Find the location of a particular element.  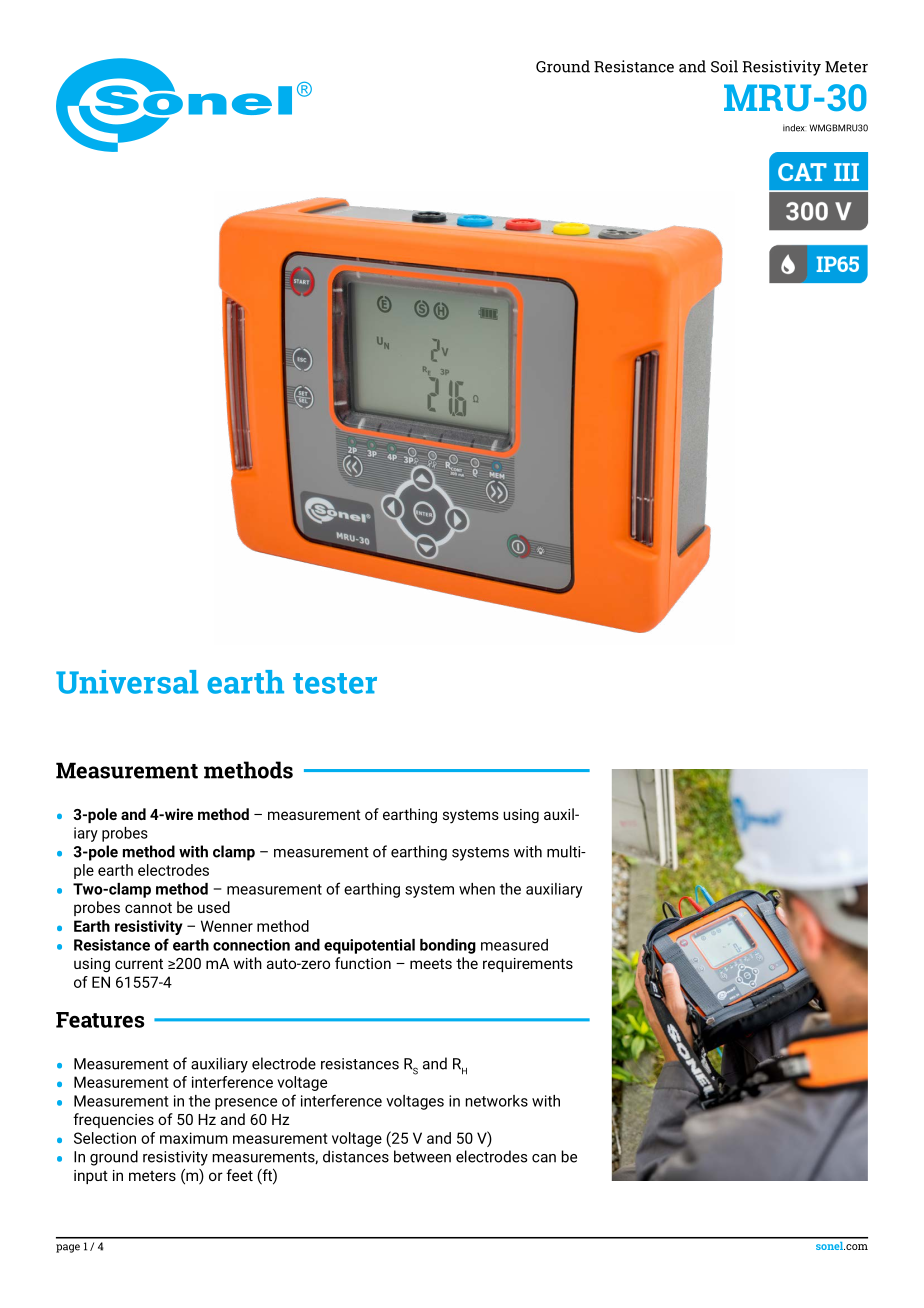

index is located at coordinates (794, 128).
